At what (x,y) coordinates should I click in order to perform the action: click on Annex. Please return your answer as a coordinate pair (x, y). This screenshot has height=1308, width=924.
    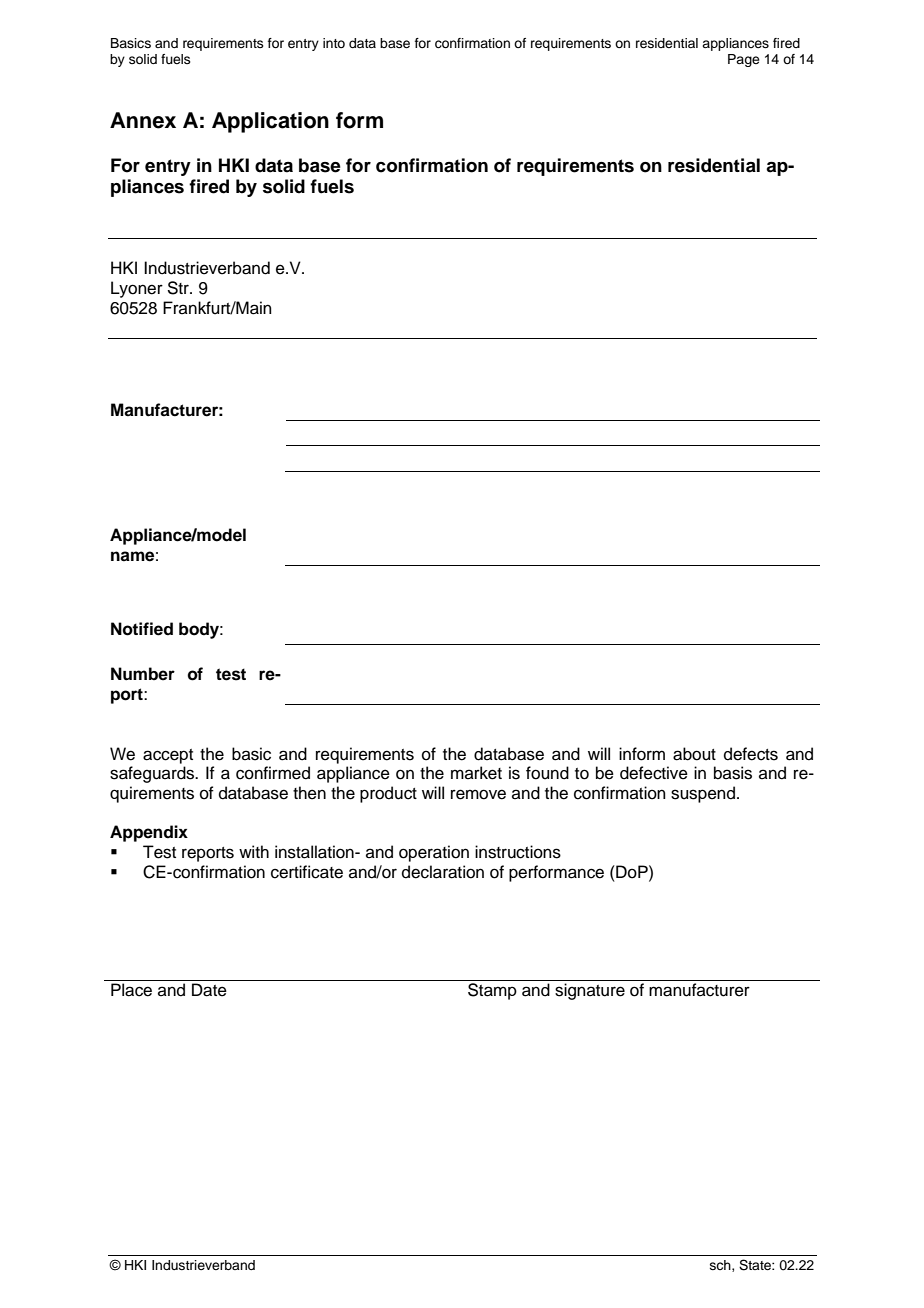
    Looking at the image, I should click on (143, 120).
